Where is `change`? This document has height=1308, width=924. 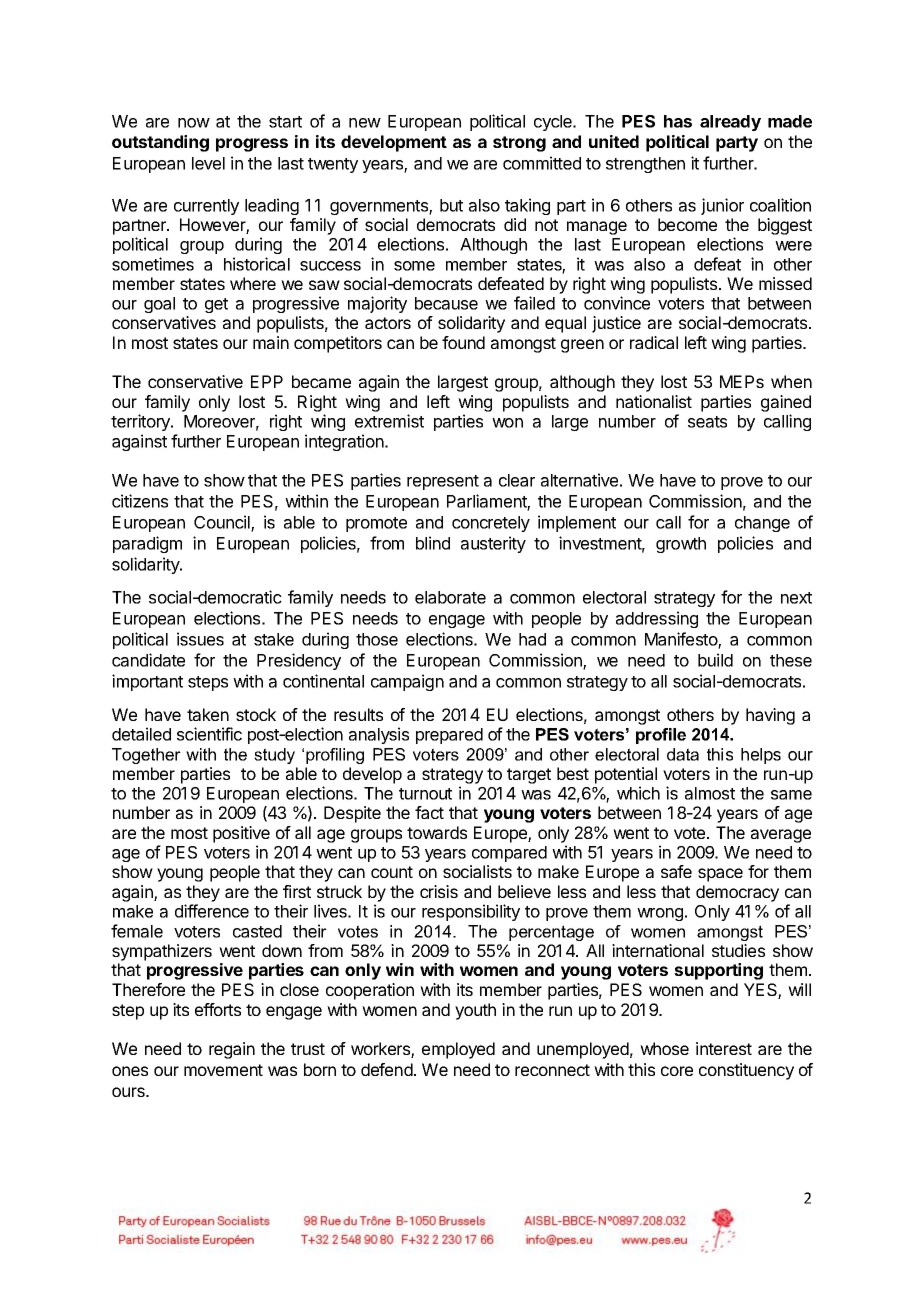 change is located at coordinates (762, 524).
